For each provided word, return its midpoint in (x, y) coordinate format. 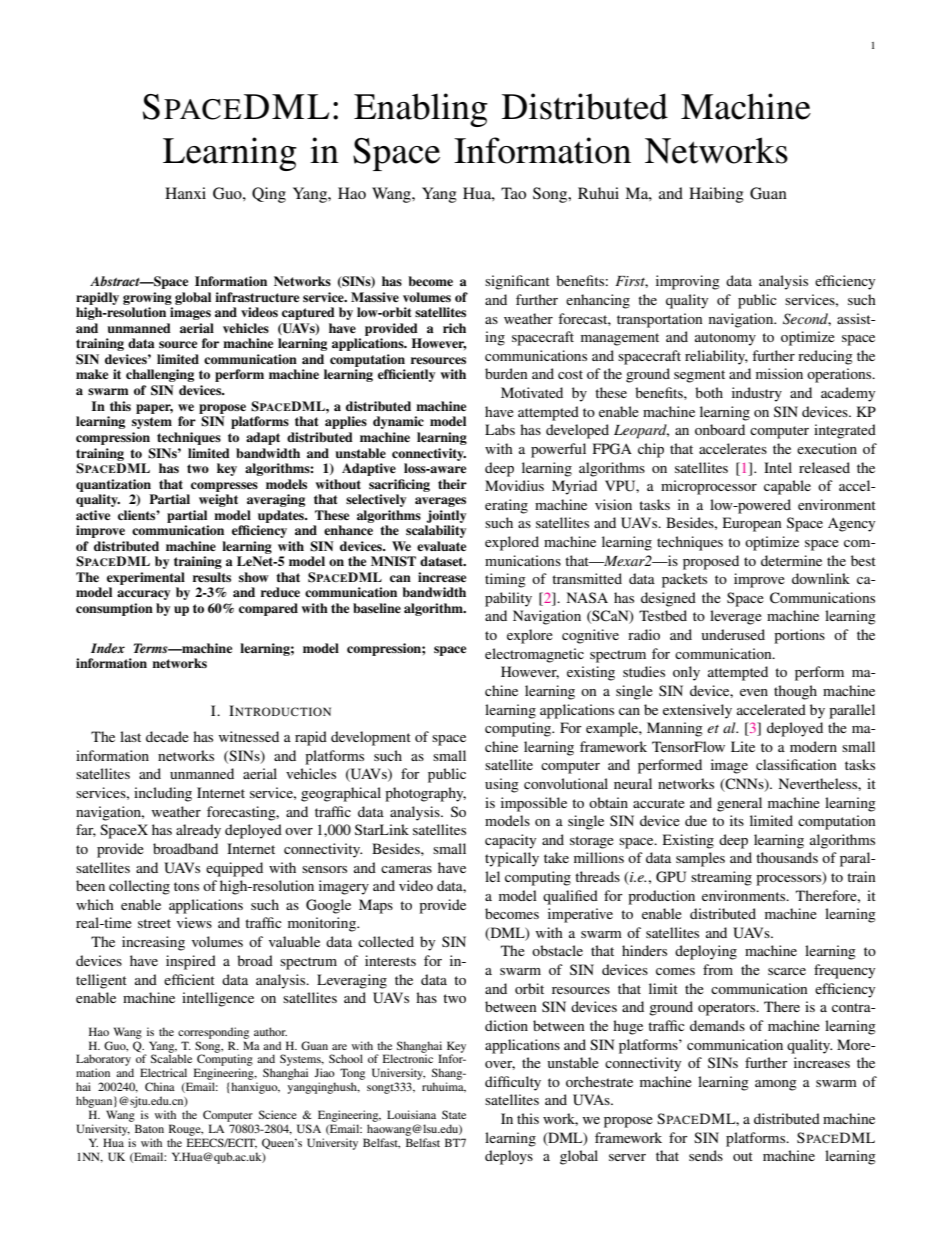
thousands (787, 857)
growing (147, 298)
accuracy (143, 595)
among (776, 1085)
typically (512, 859)
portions (799, 636)
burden (506, 373)
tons (186, 886)
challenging (160, 375)
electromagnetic (534, 655)
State (454, 1114)
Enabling (421, 110)
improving (688, 282)
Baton (149, 1128)
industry (757, 394)
